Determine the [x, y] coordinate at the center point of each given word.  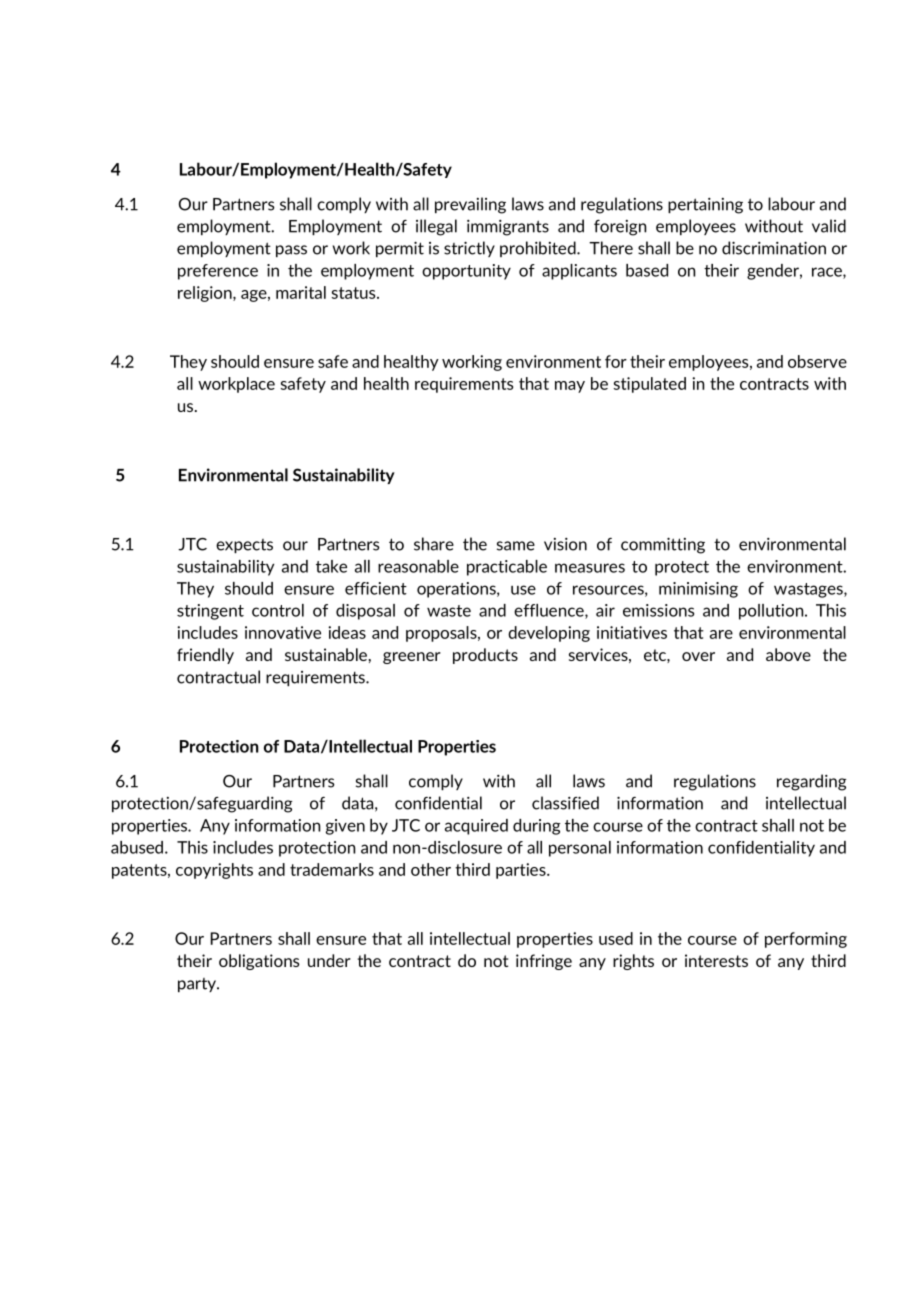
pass [291, 251]
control [278, 610]
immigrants [508, 228]
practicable [507, 568]
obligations [259, 962]
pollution [772, 612]
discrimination [774, 248]
